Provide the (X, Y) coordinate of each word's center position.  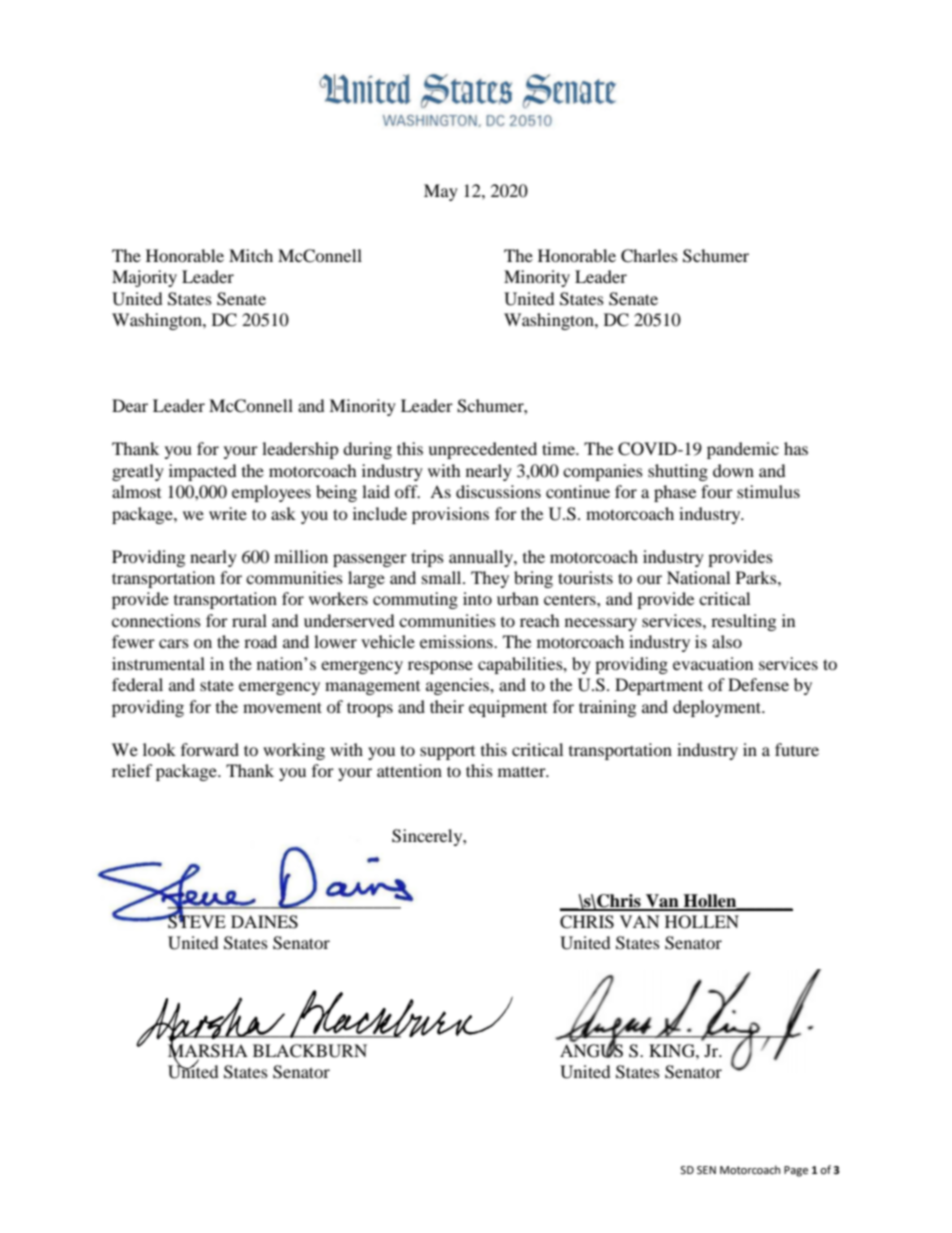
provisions (450, 515)
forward (210, 749)
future (797, 749)
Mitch (251, 255)
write (228, 513)
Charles (649, 256)
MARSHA (208, 1050)
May (441, 192)
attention (409, 770)
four (717, 491)
